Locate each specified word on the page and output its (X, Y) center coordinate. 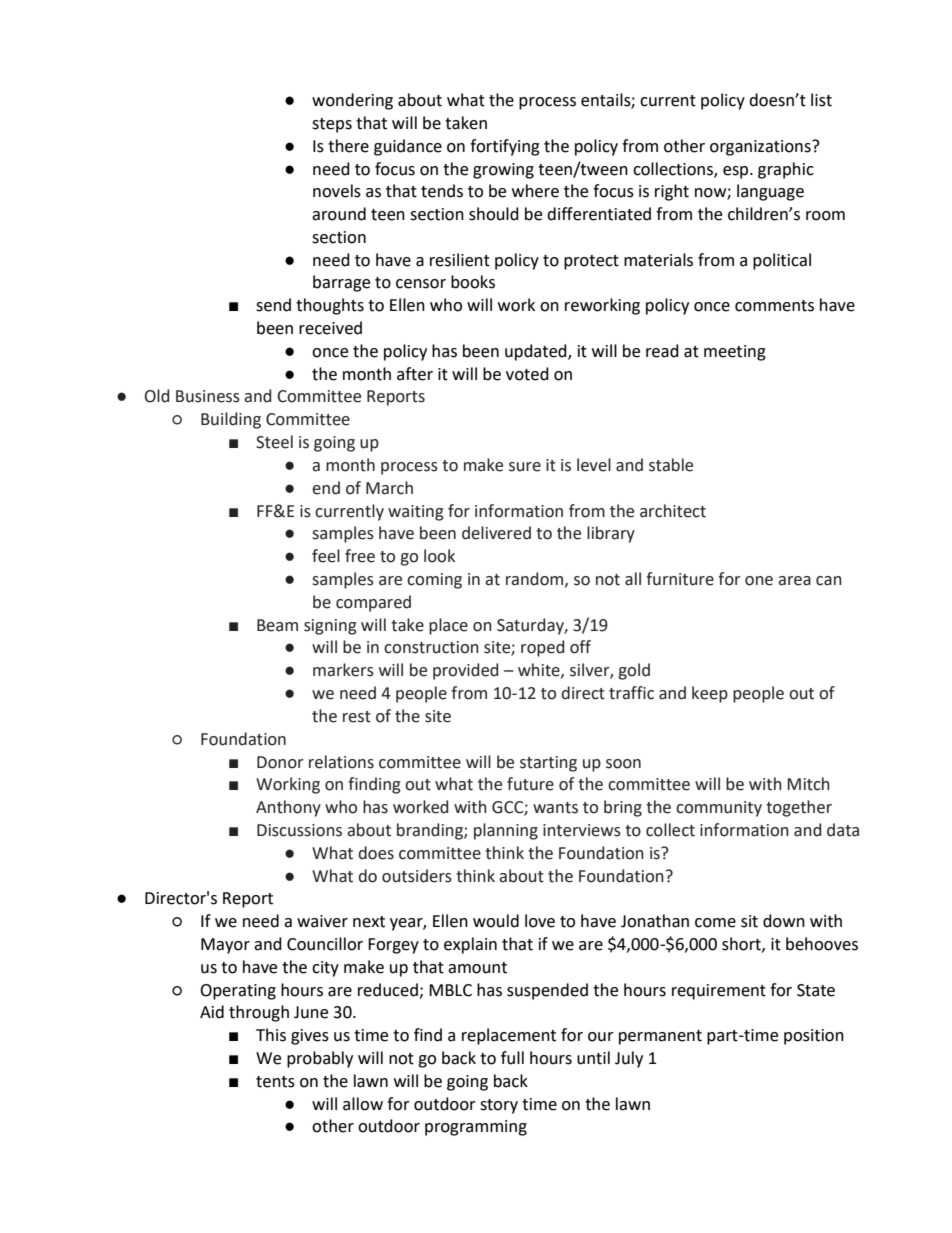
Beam (277, 625)
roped (542, 648)
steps (332, 125)
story (499, 1106)
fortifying (505, 147)
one (759, 581)
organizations (761, 148)
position (814, 1037)
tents (275, 1082)
